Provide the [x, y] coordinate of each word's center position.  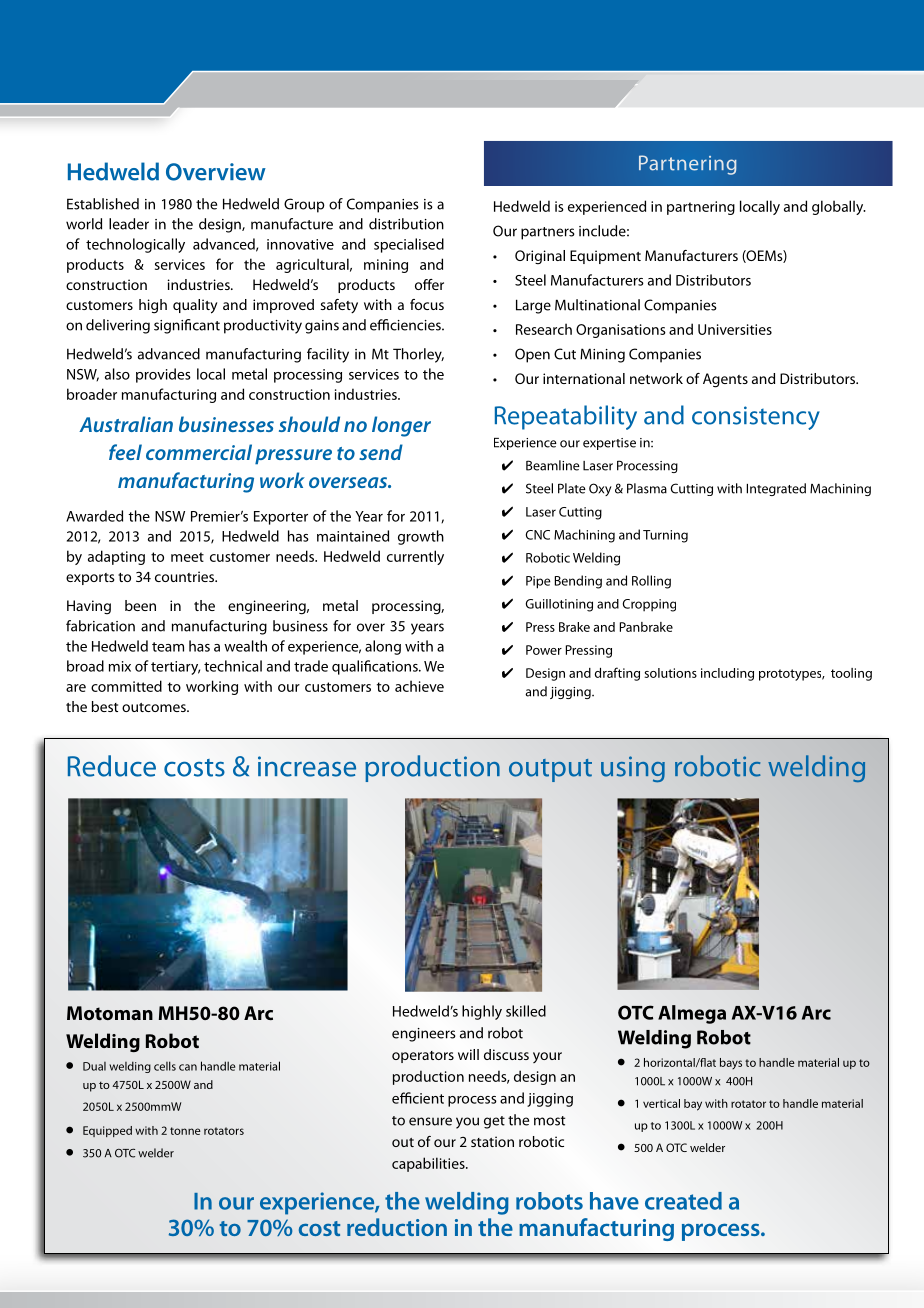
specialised [409, 245]
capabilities [429, 1164]
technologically [135, 245]
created [683, 1201]
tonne [185, 1131]
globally [839, 207]
